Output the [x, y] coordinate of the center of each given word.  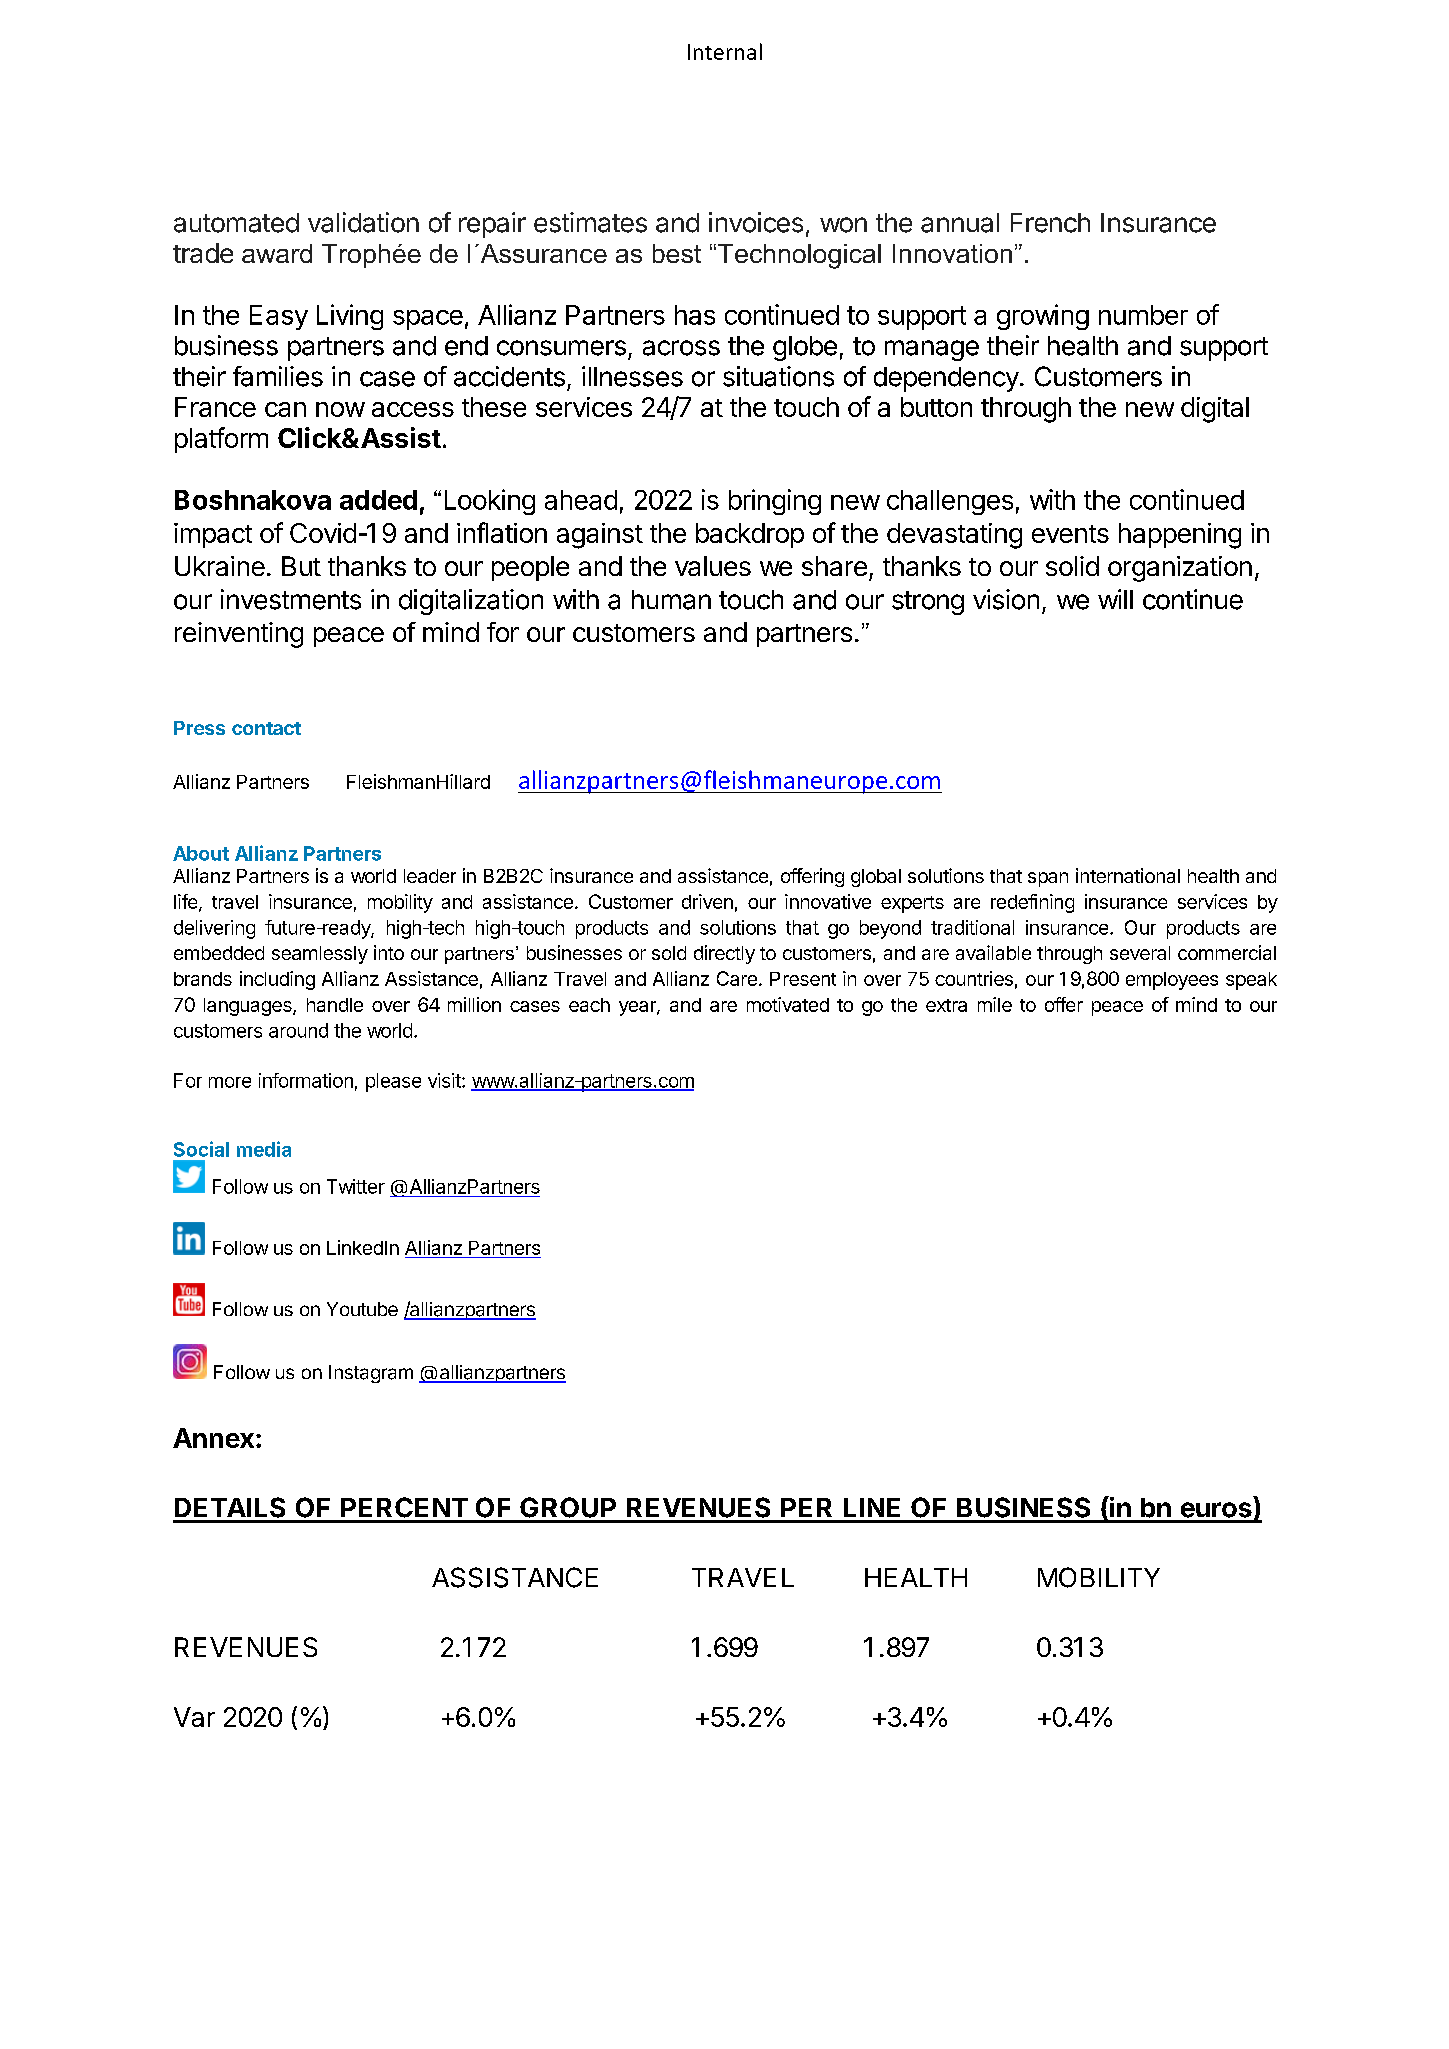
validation [363, 222]
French [1050, 223]
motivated [788, 1004]
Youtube [362, 1309]
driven [707, 901]
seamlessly [320, 955]
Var [194, 1717]
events [1070, 534]
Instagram [371, 1374]
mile [995, 1004]
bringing [775, 502]
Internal [725, 51]
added [378, 500]
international [1128, 875]
